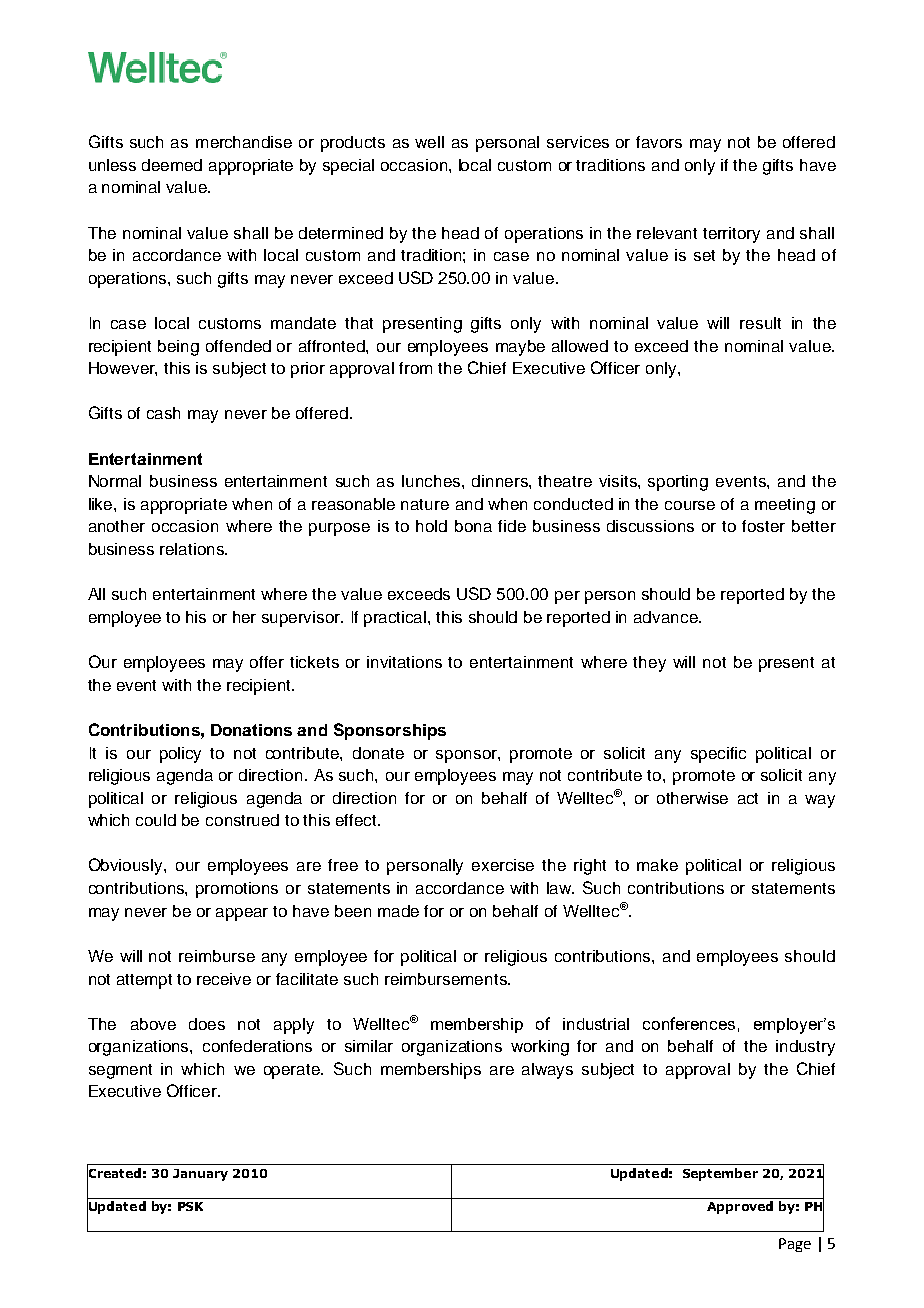 The width and height of the screenshot is (924, 1308). Describe the element at coordinates (172, 165) in the screenshot. I see `deemed` at that location.
